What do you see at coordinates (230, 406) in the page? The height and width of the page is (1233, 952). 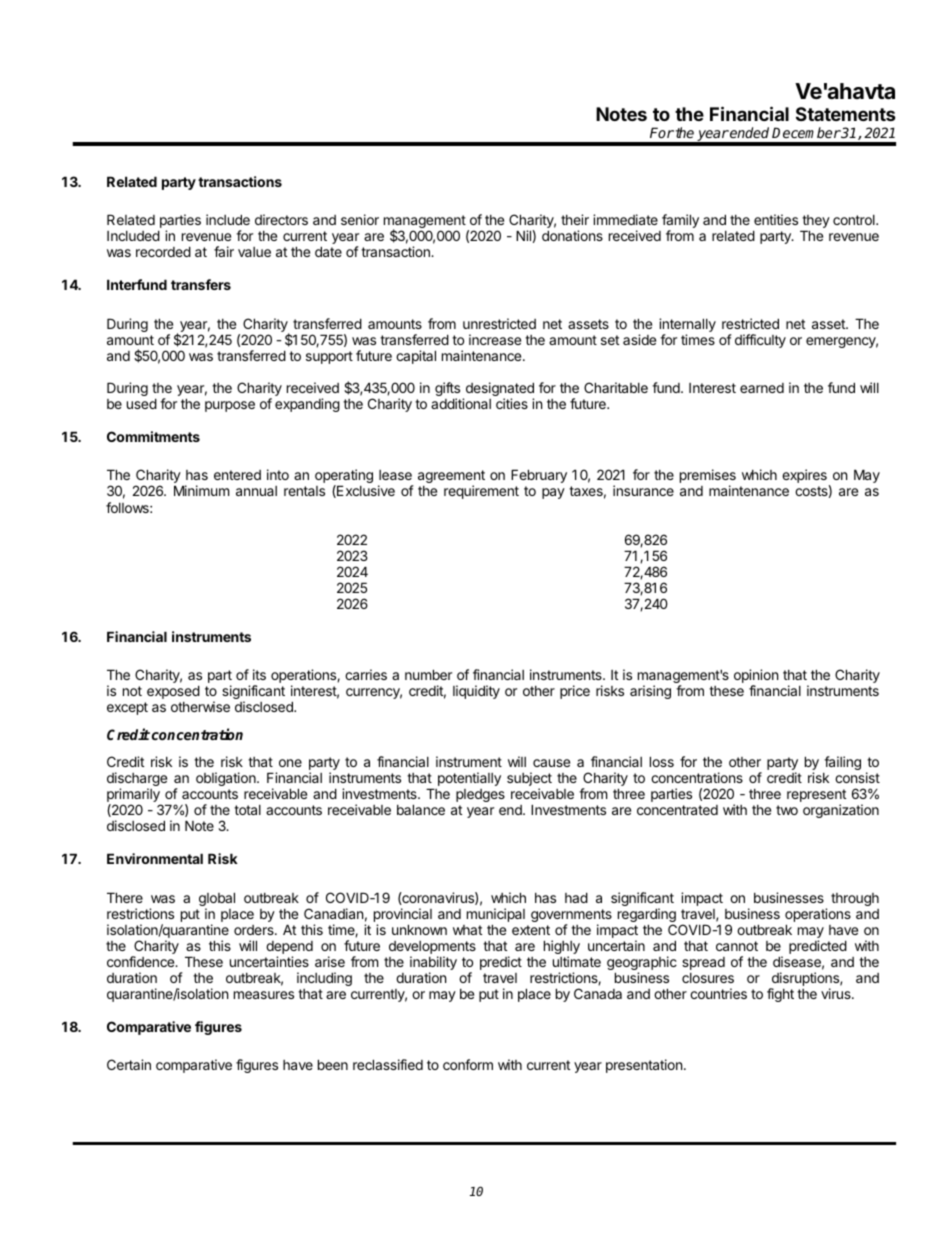 I see `purpose` at bounding box center [230, 406].
